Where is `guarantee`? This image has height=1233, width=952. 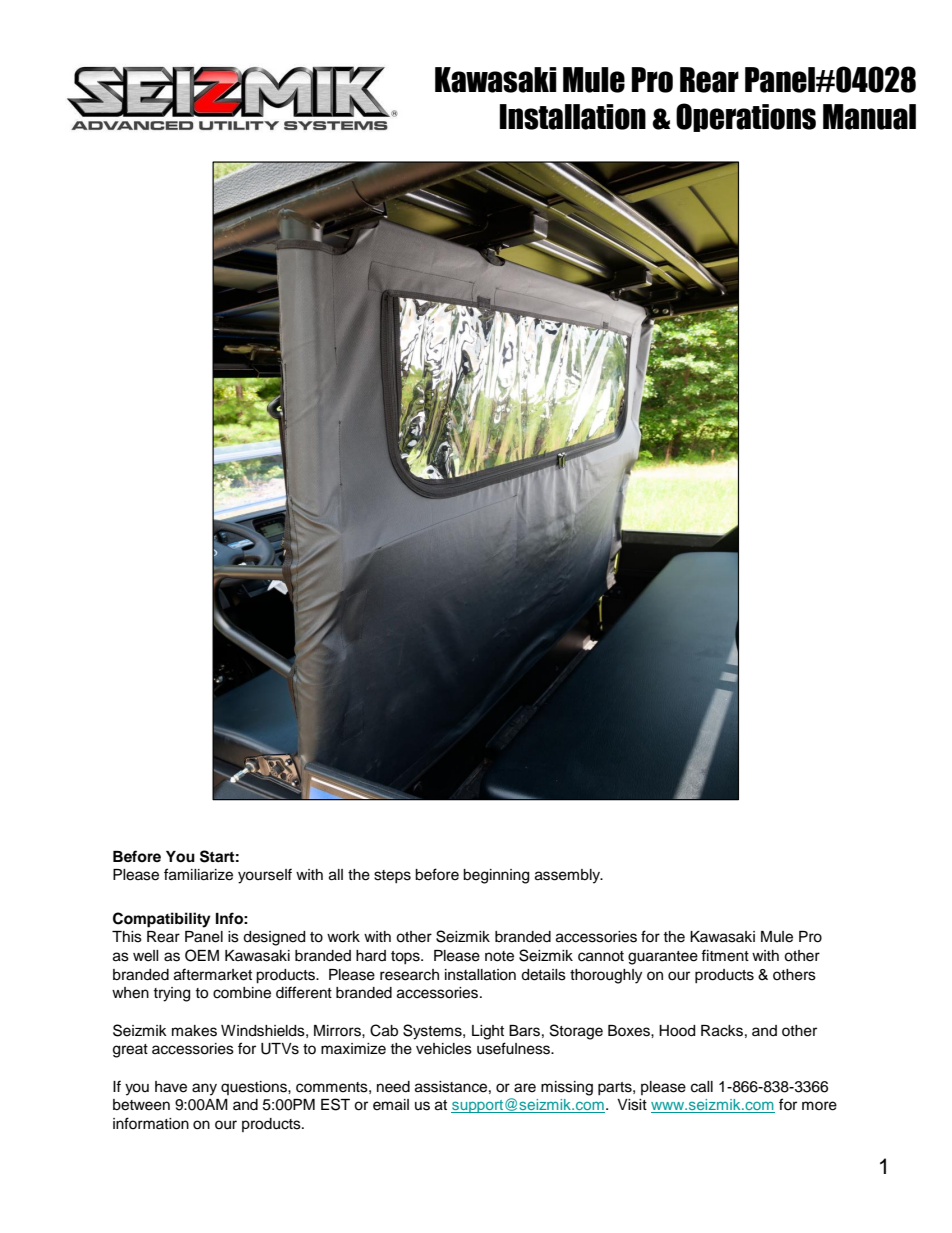 guarantee is located at coordinates (663, 958).
